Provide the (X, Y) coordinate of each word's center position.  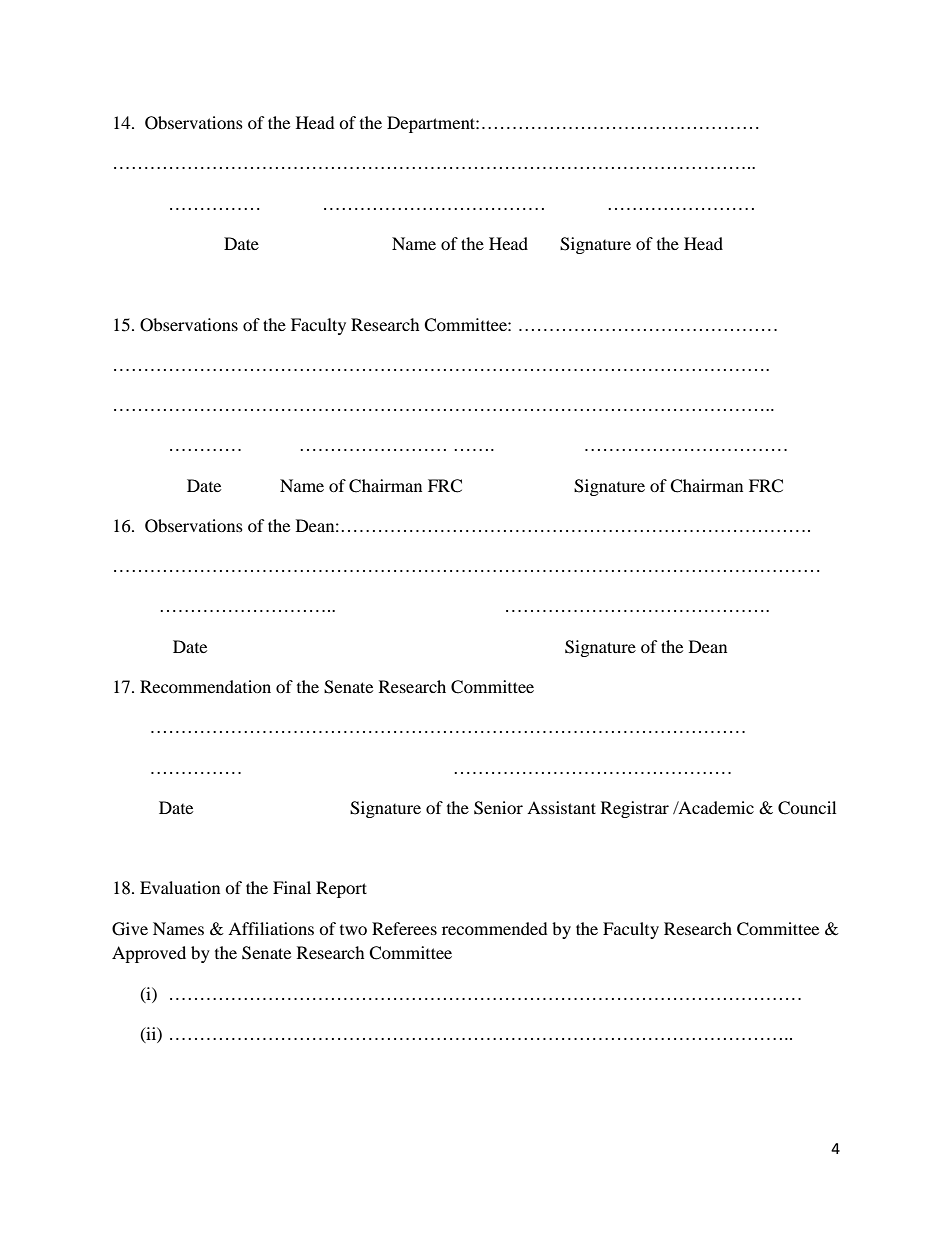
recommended (495, 928)
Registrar (635, 809)
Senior (498, 808)
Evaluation (180, 887)
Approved (149, 954)
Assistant (561, 807)
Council (807, 808)
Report (341, 889)
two (353, 930)
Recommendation (205, 686)
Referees (404, 928)
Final (292, 887)
